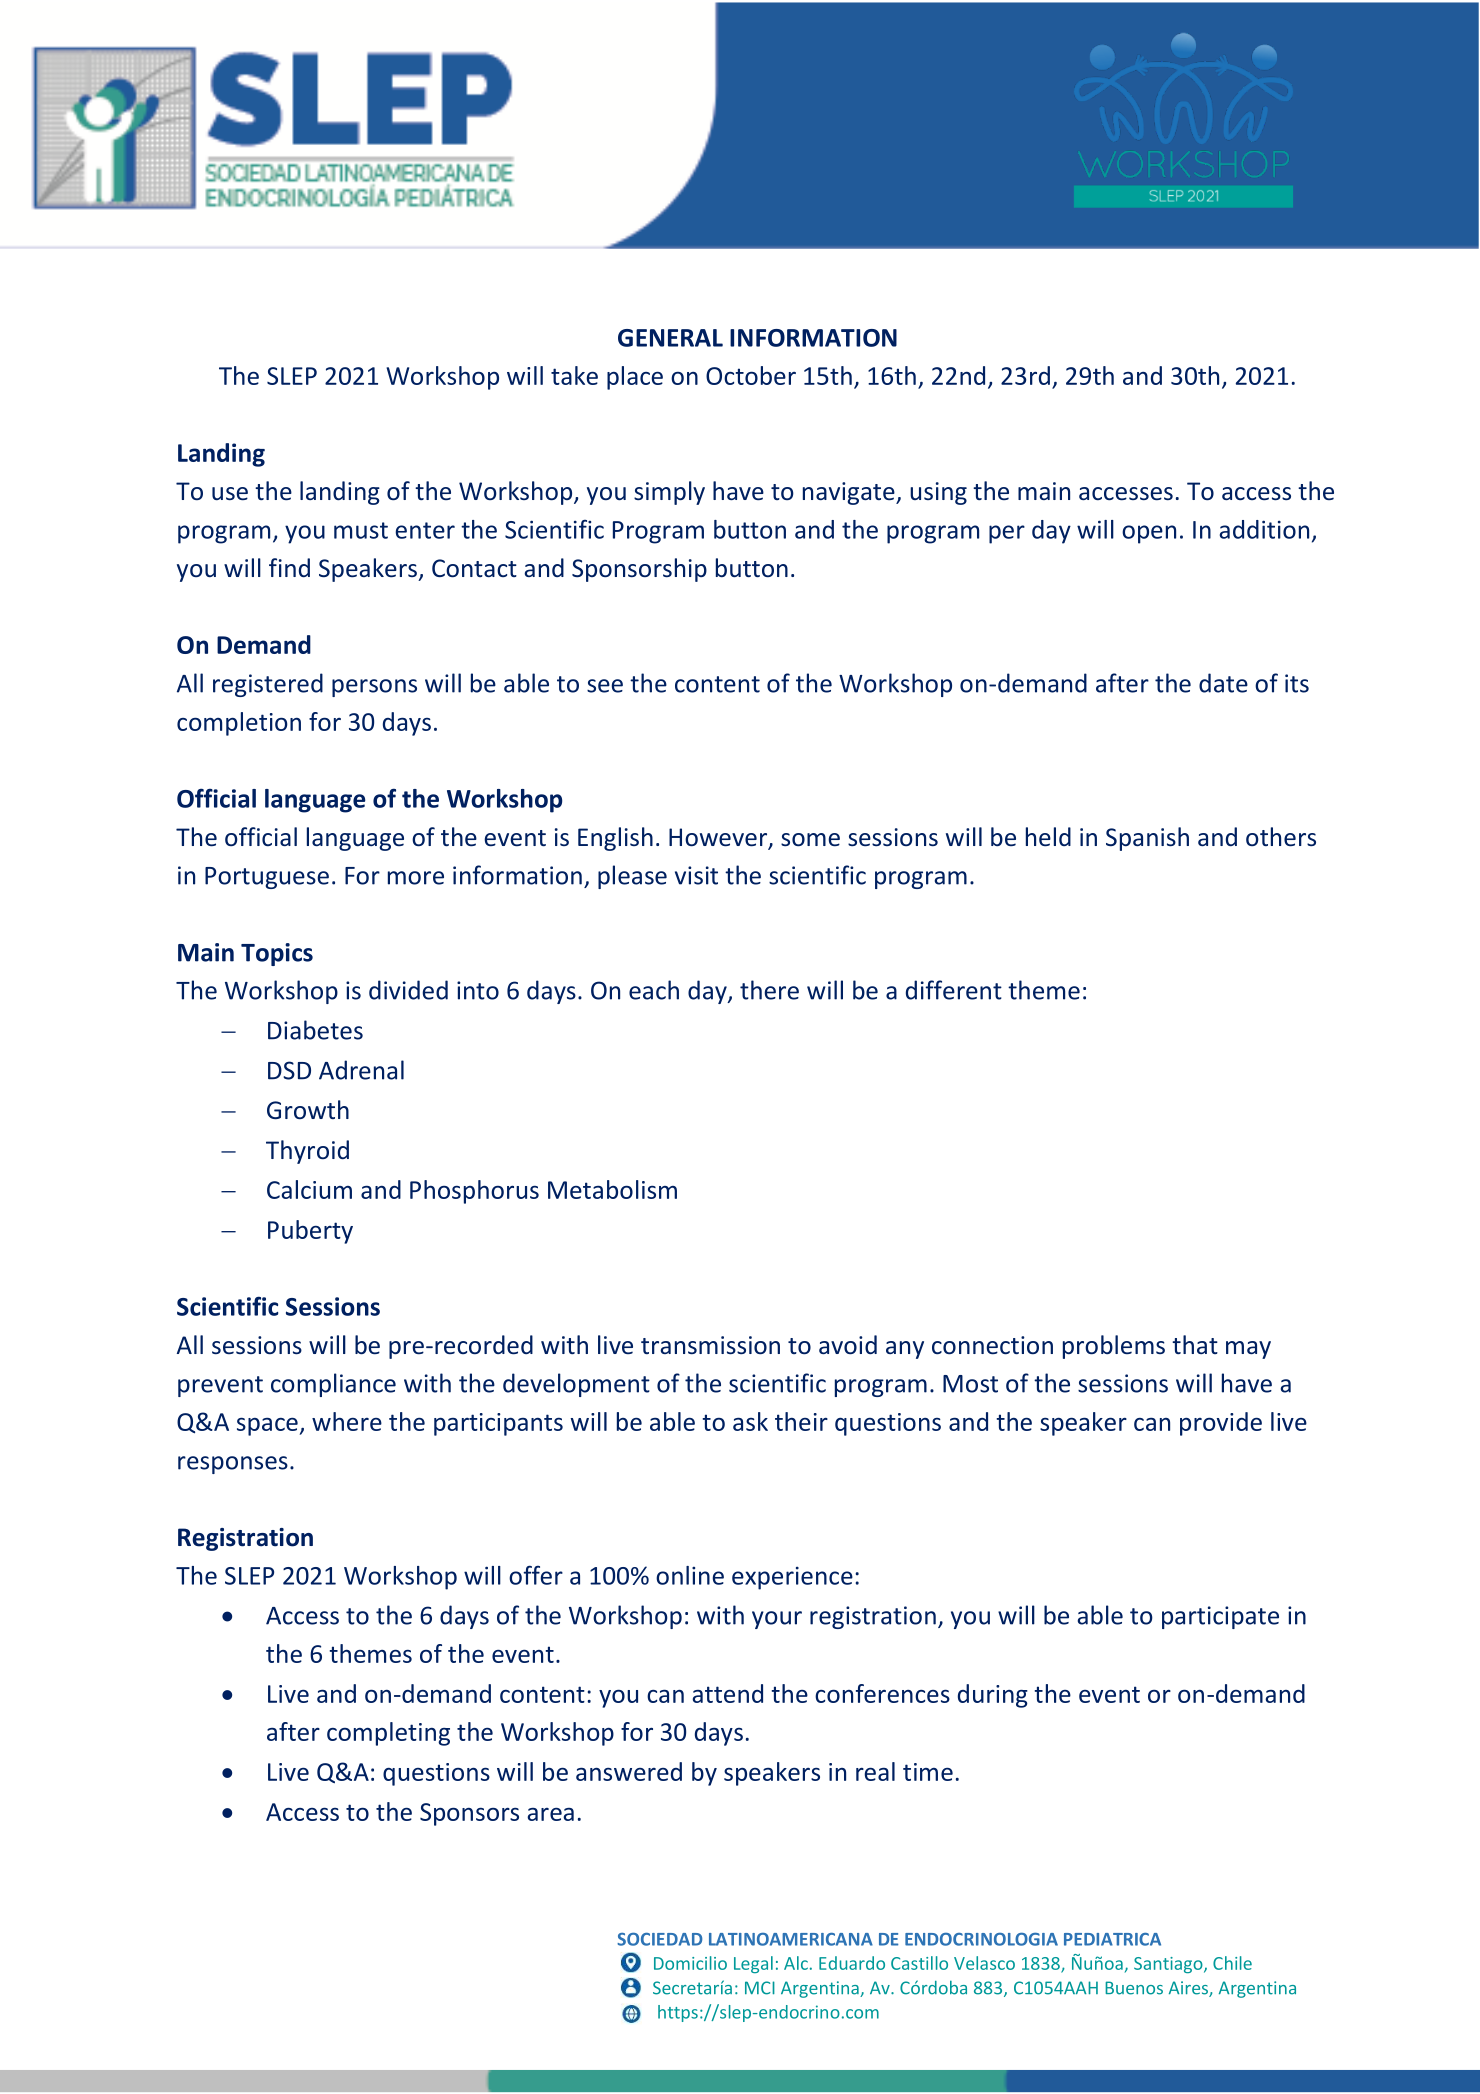 This page has height=2094, width=1480. I want to click on Diabetes, so click(315, 1030).
